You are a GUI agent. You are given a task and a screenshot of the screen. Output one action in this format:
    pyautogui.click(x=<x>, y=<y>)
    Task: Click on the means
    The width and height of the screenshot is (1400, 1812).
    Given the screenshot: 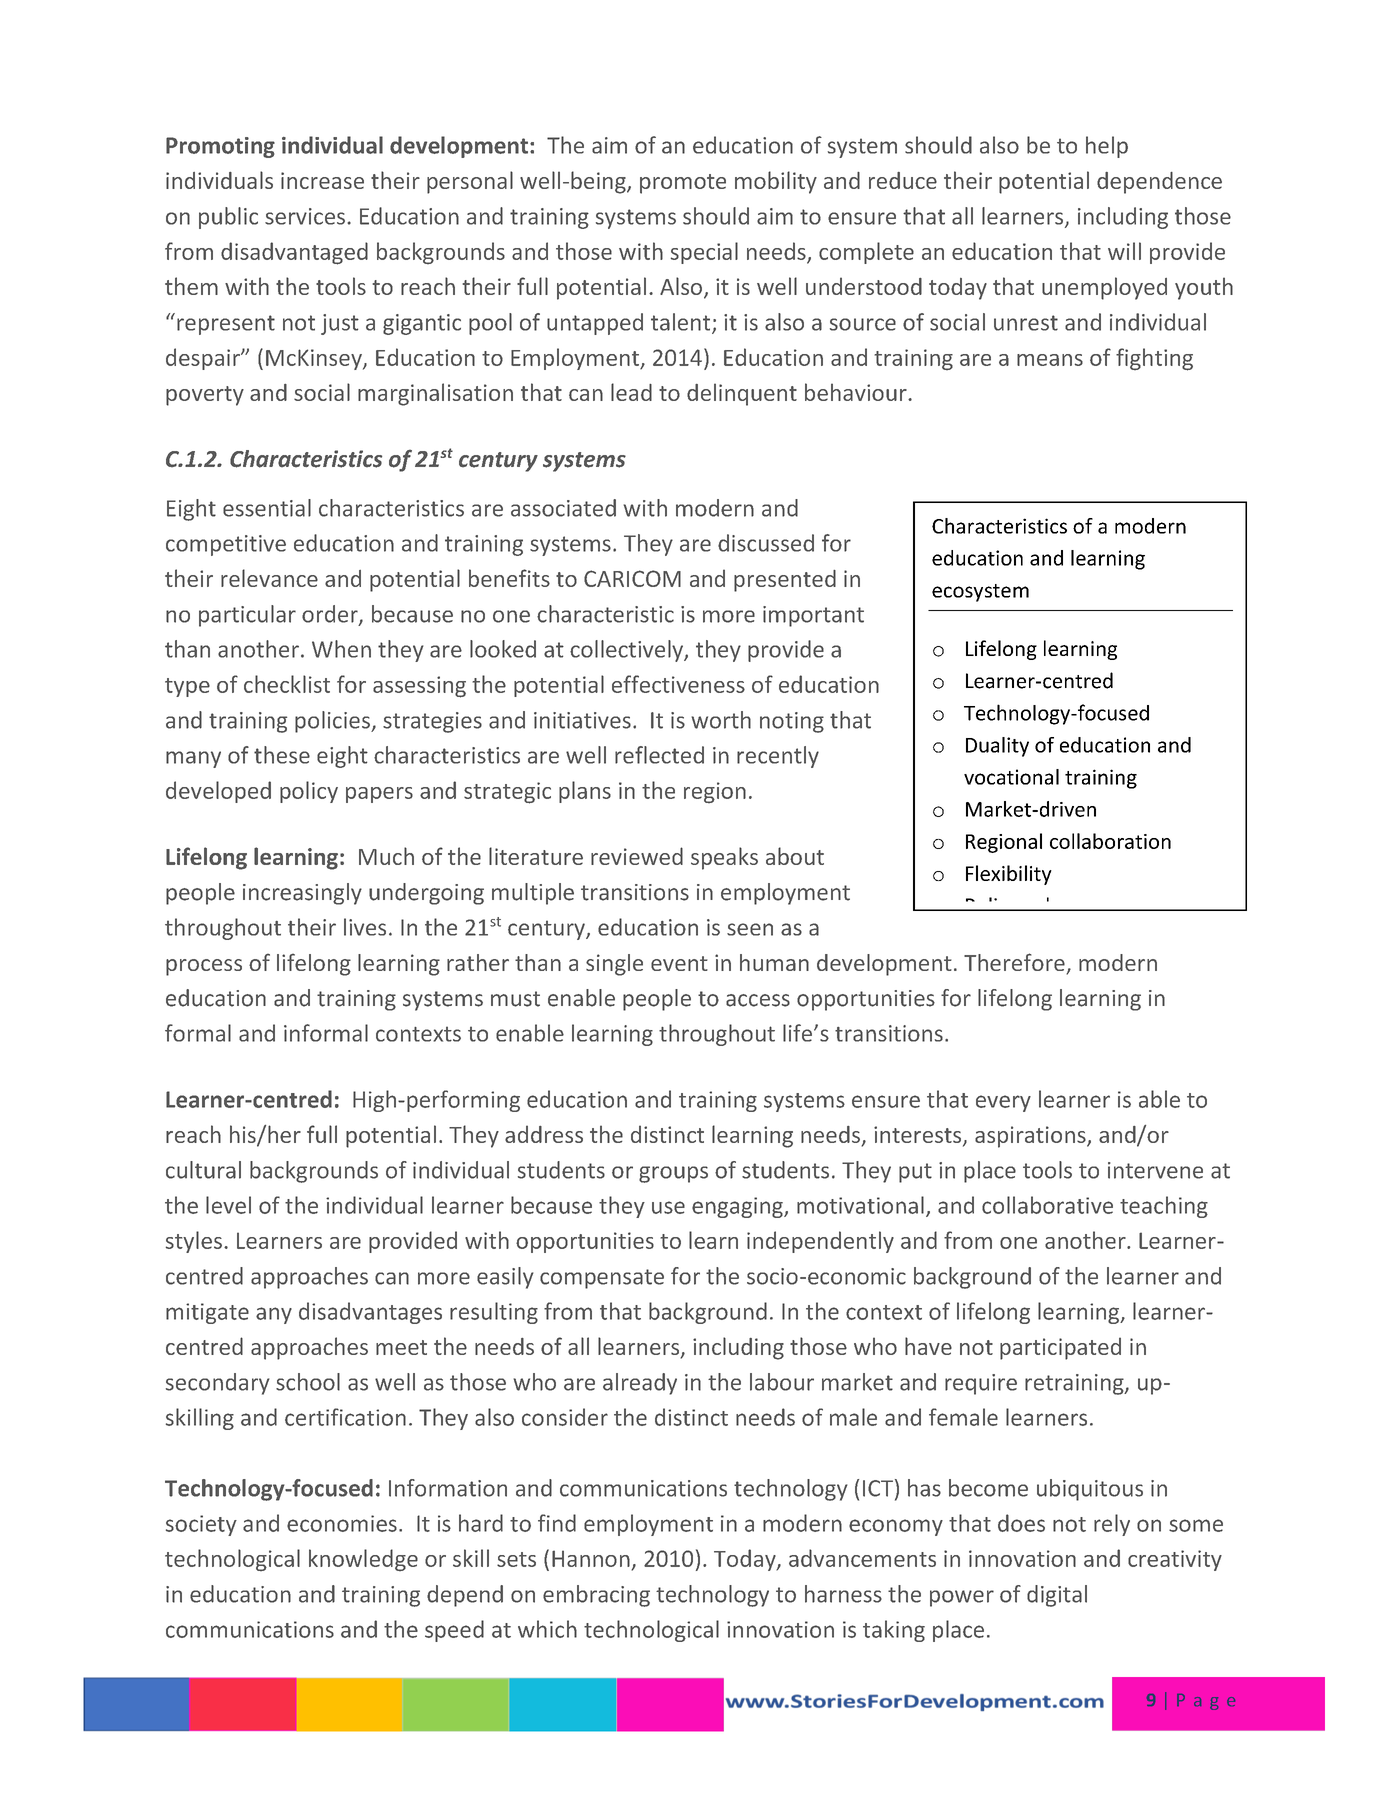 What is the action you would take?
    pyautogui.click(x=1050, y=360)
